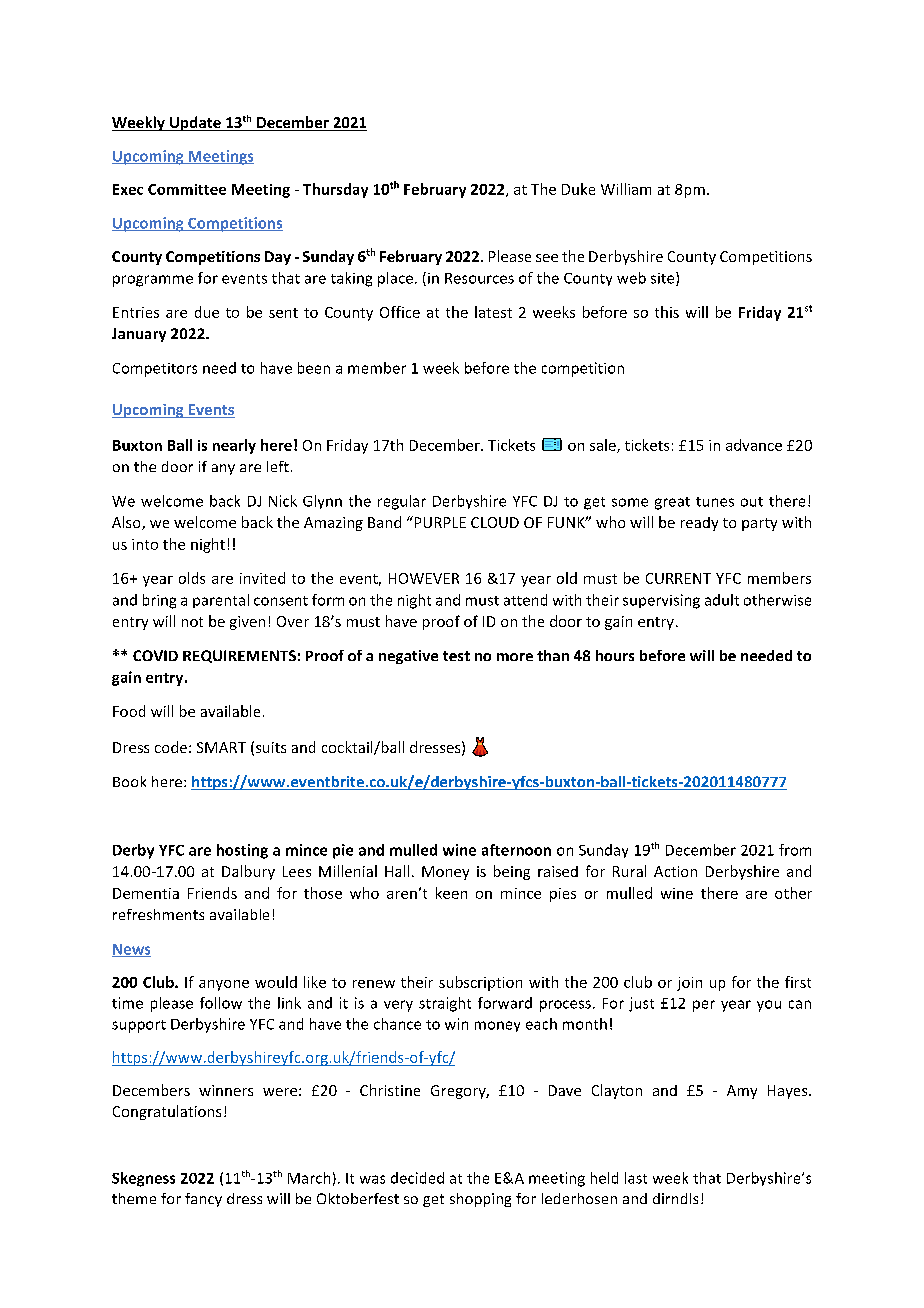  Describe the element at coordinates (195, 123) in the image. I see `Update` at that location.
